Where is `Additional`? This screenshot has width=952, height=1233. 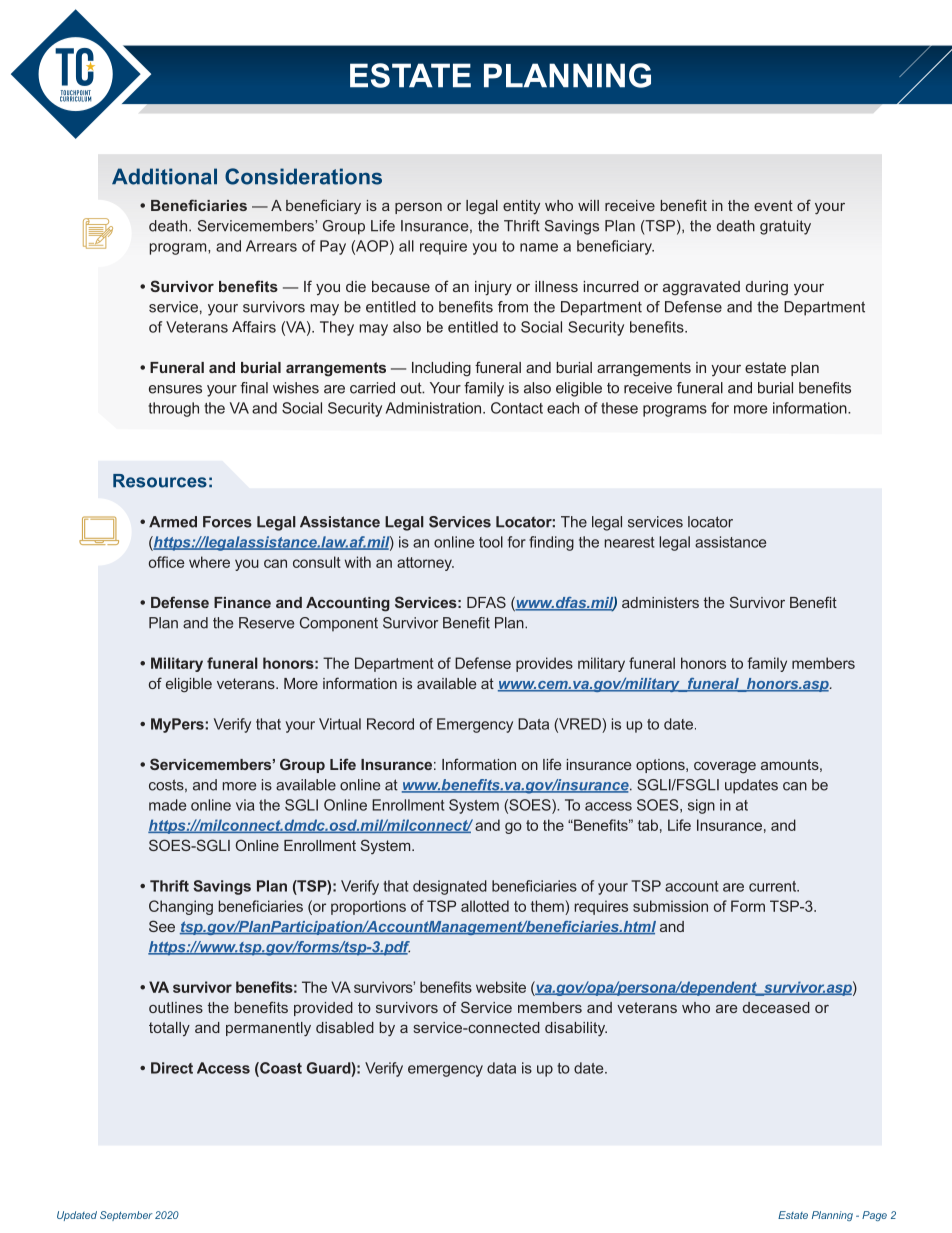
Additional is located at coordinates (164, 176).
